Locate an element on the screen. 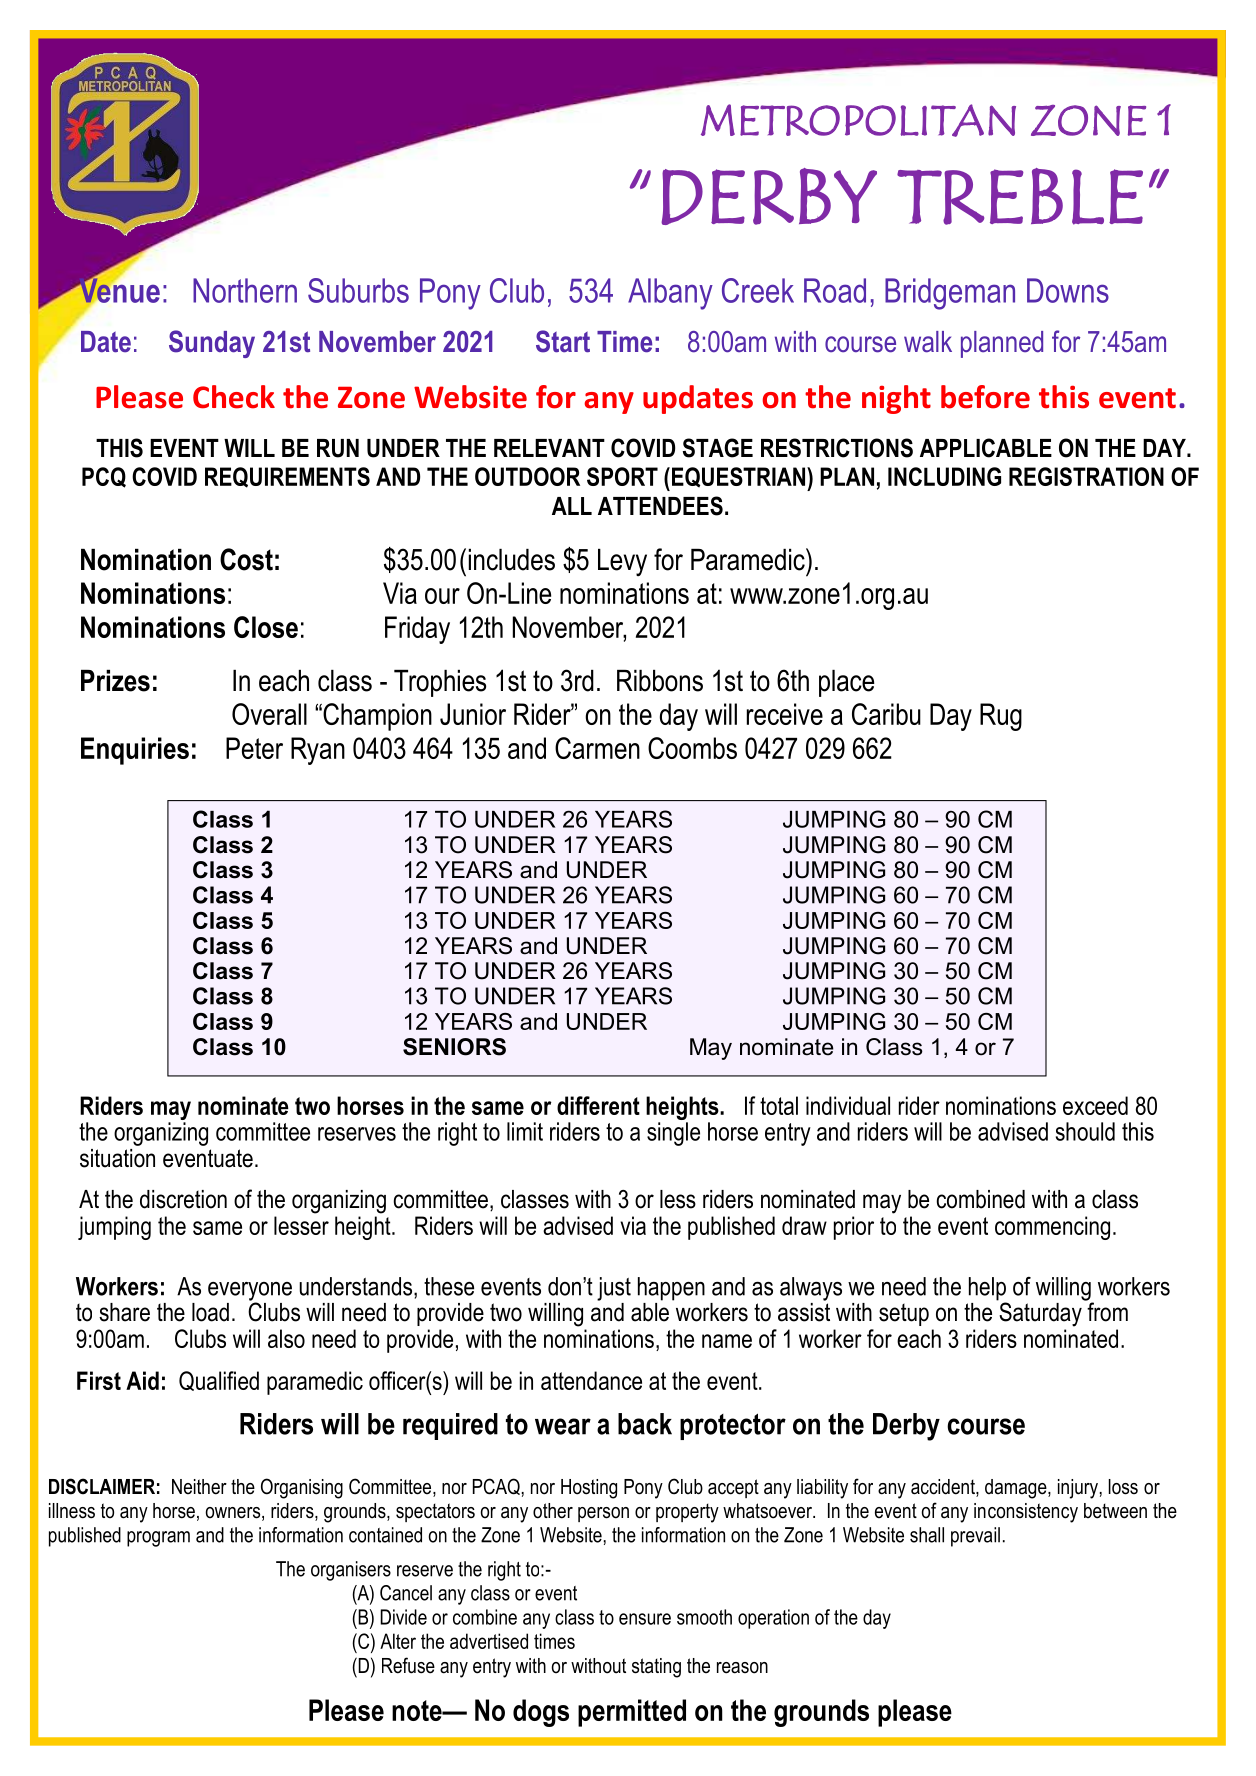 This screenshot has height=1776, width=1256. Northern is located at coordinates (245, 290).
